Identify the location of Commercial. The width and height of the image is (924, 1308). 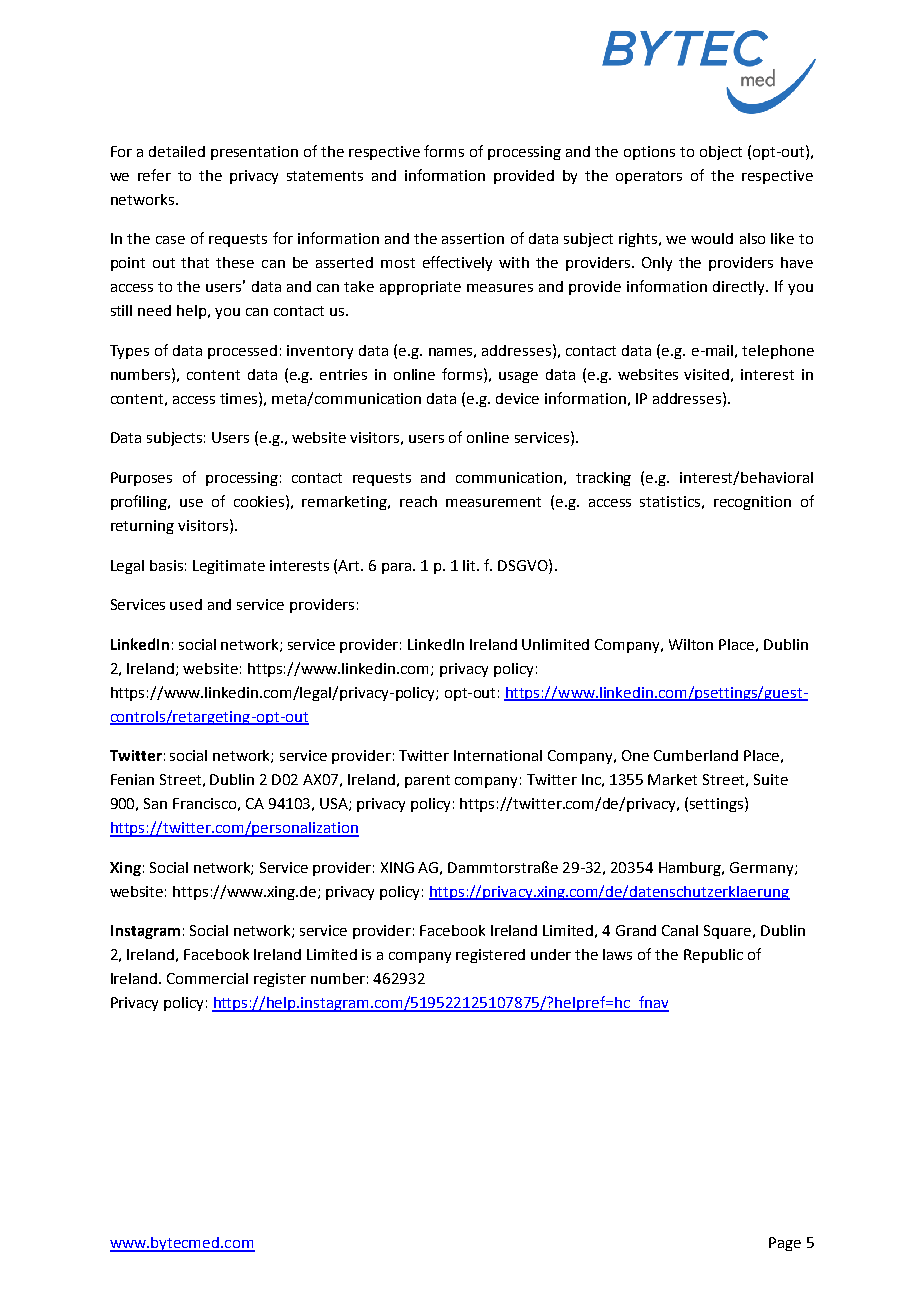
(207, 978).
